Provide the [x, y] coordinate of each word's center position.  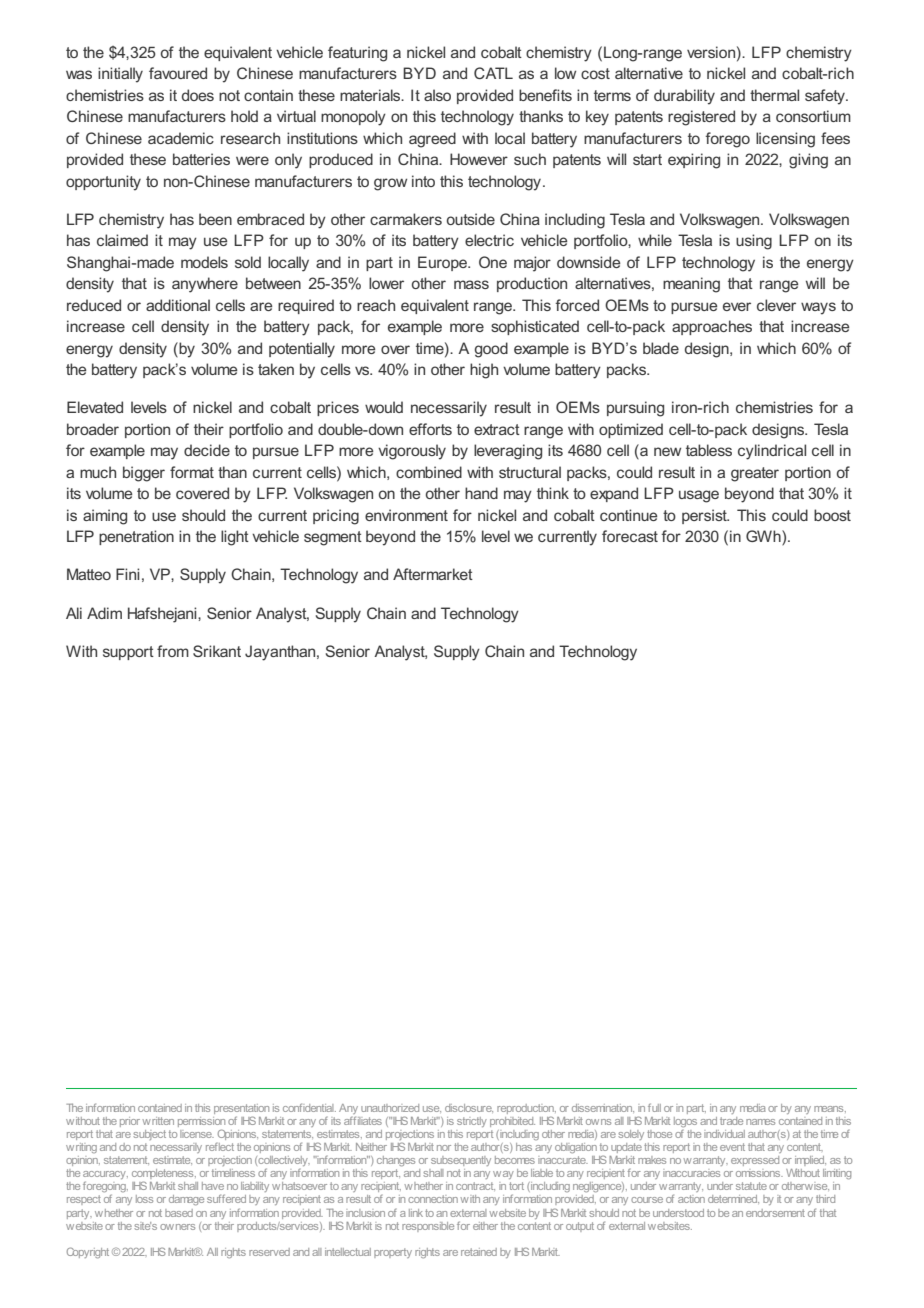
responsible [428, 1227]
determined [733, 1199]
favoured [178, 73]
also [437, 95]
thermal [774, 95]
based [179, 1213]
